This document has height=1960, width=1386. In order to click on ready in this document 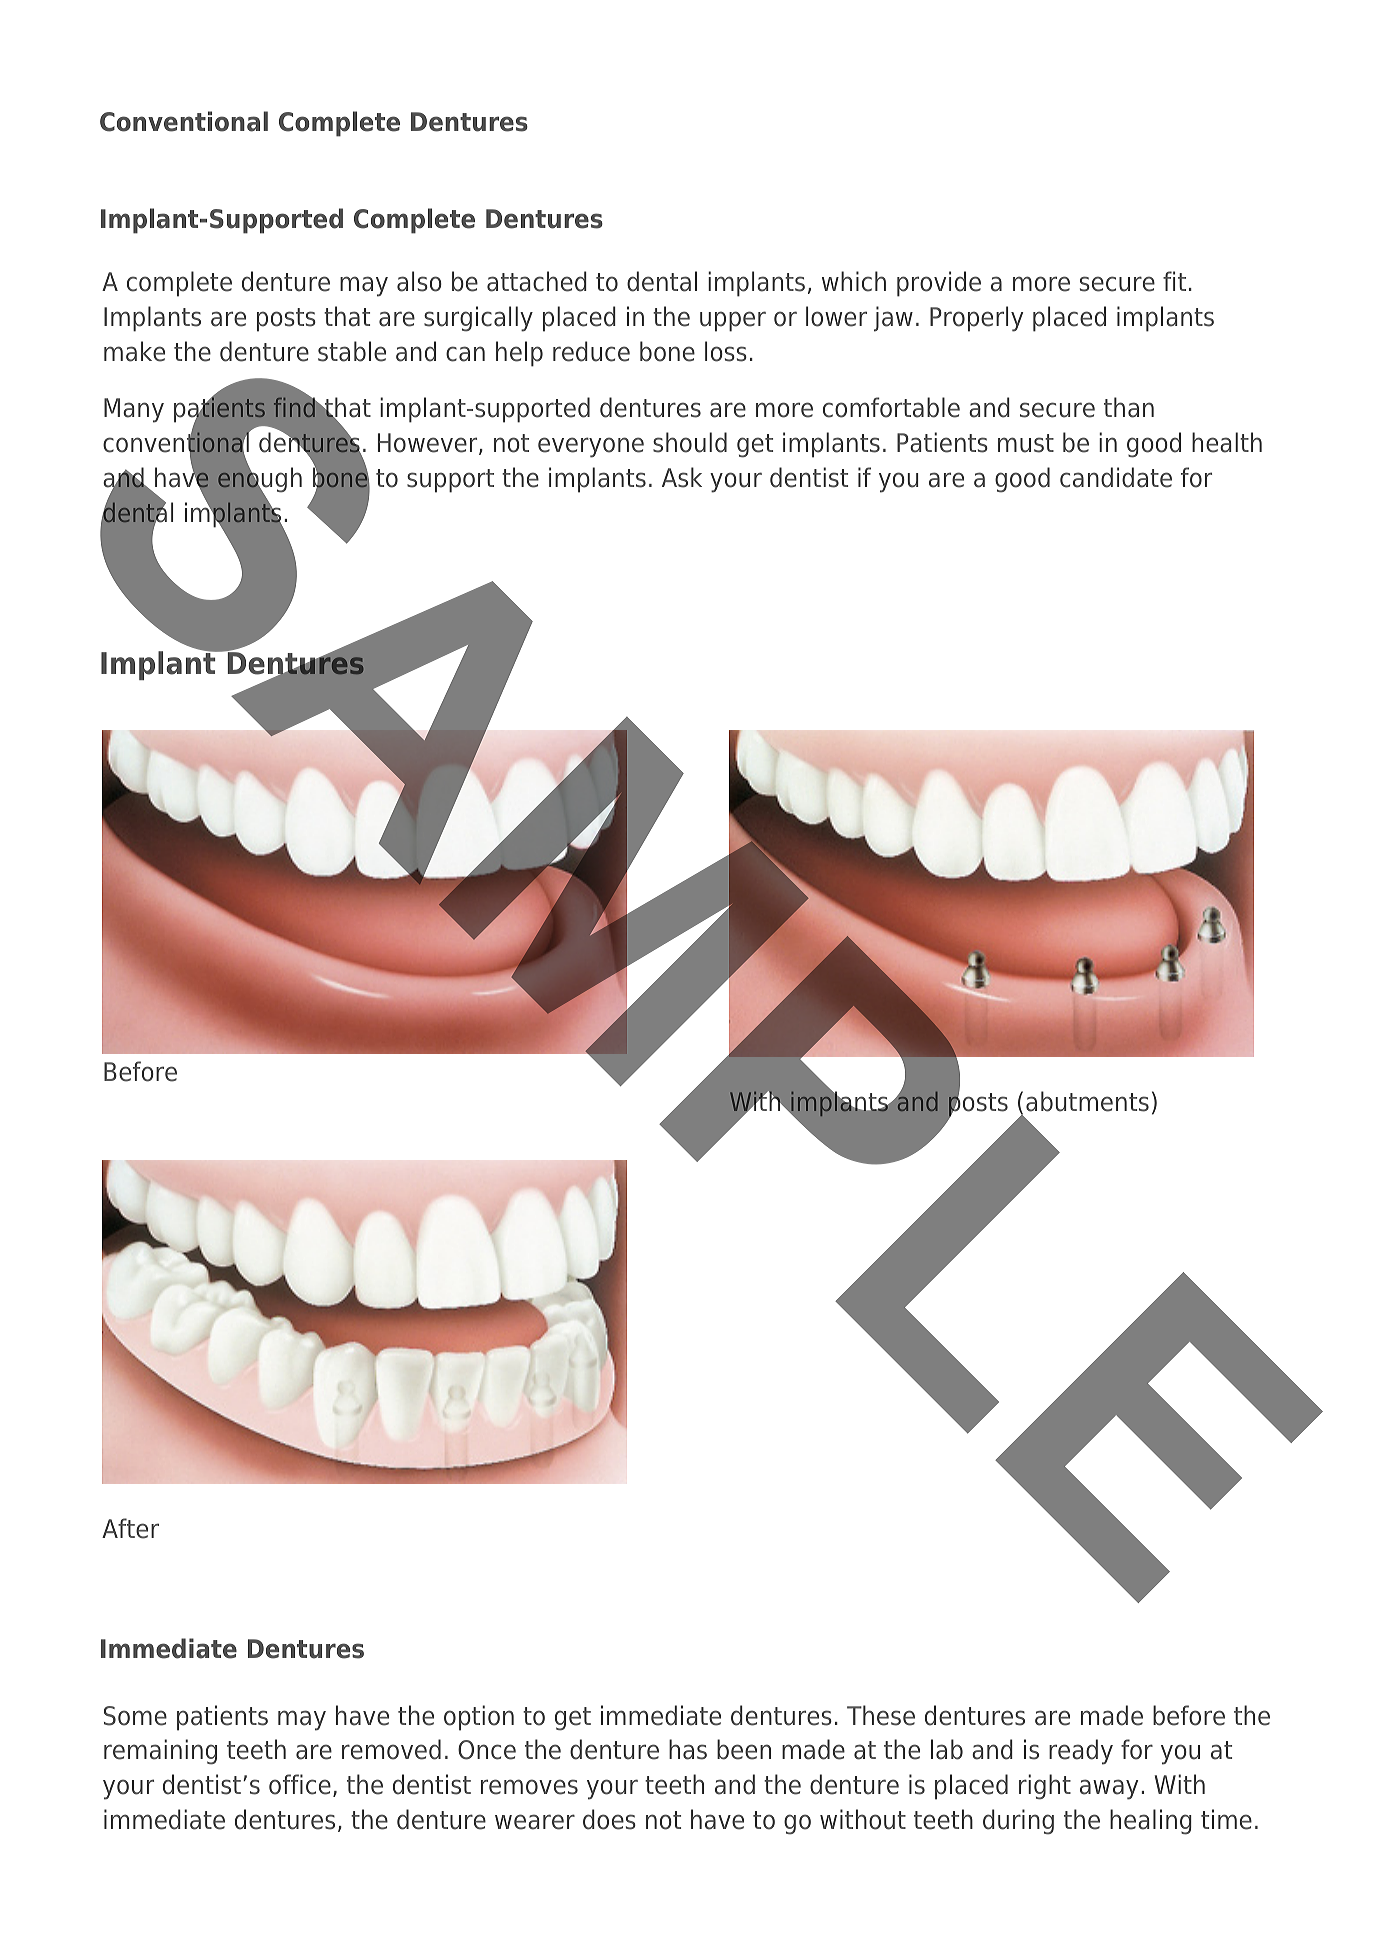, I will do `click(1081, 1752)`.
